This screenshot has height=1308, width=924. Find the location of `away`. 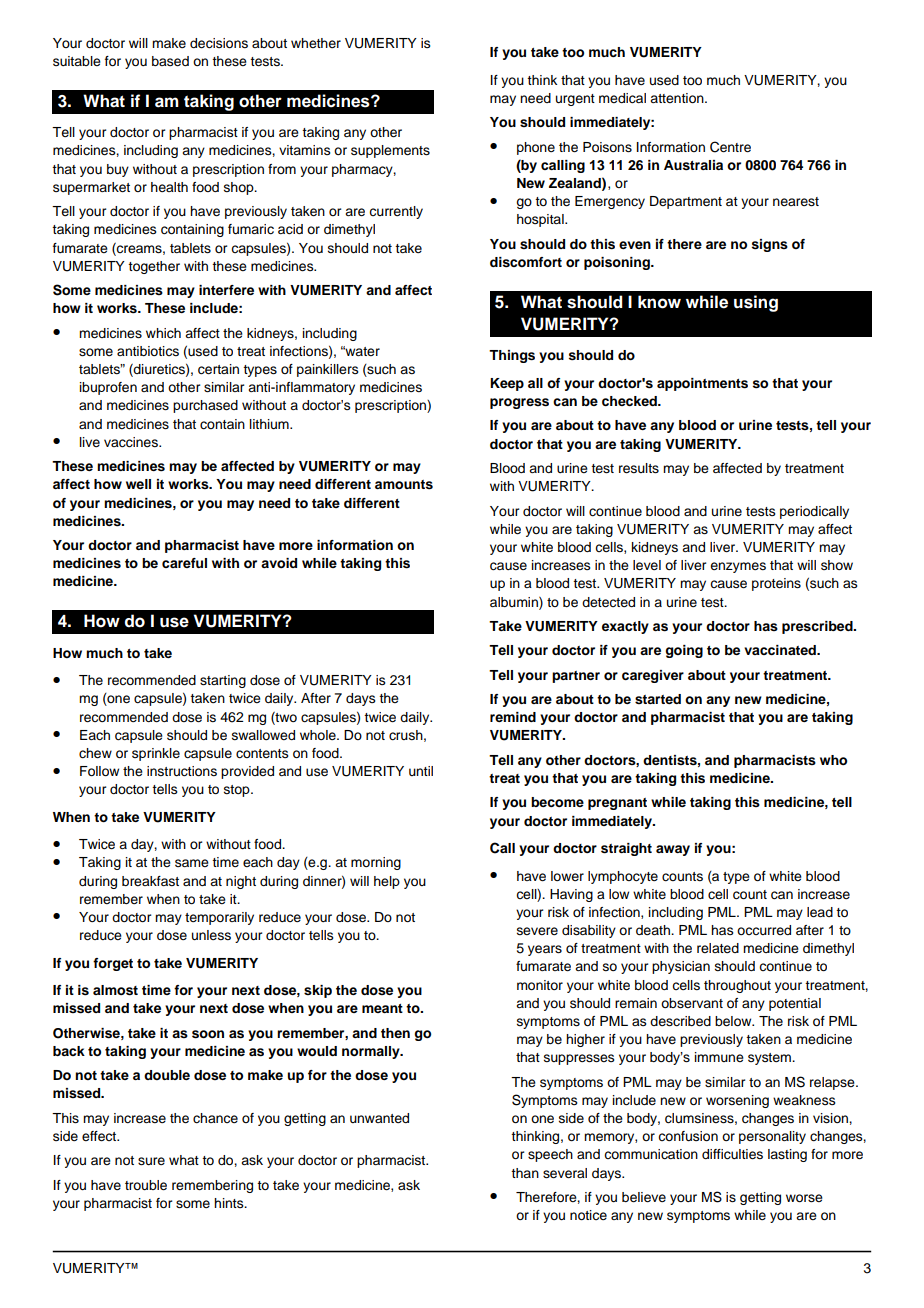

away is located at coordinates (673, 850).
